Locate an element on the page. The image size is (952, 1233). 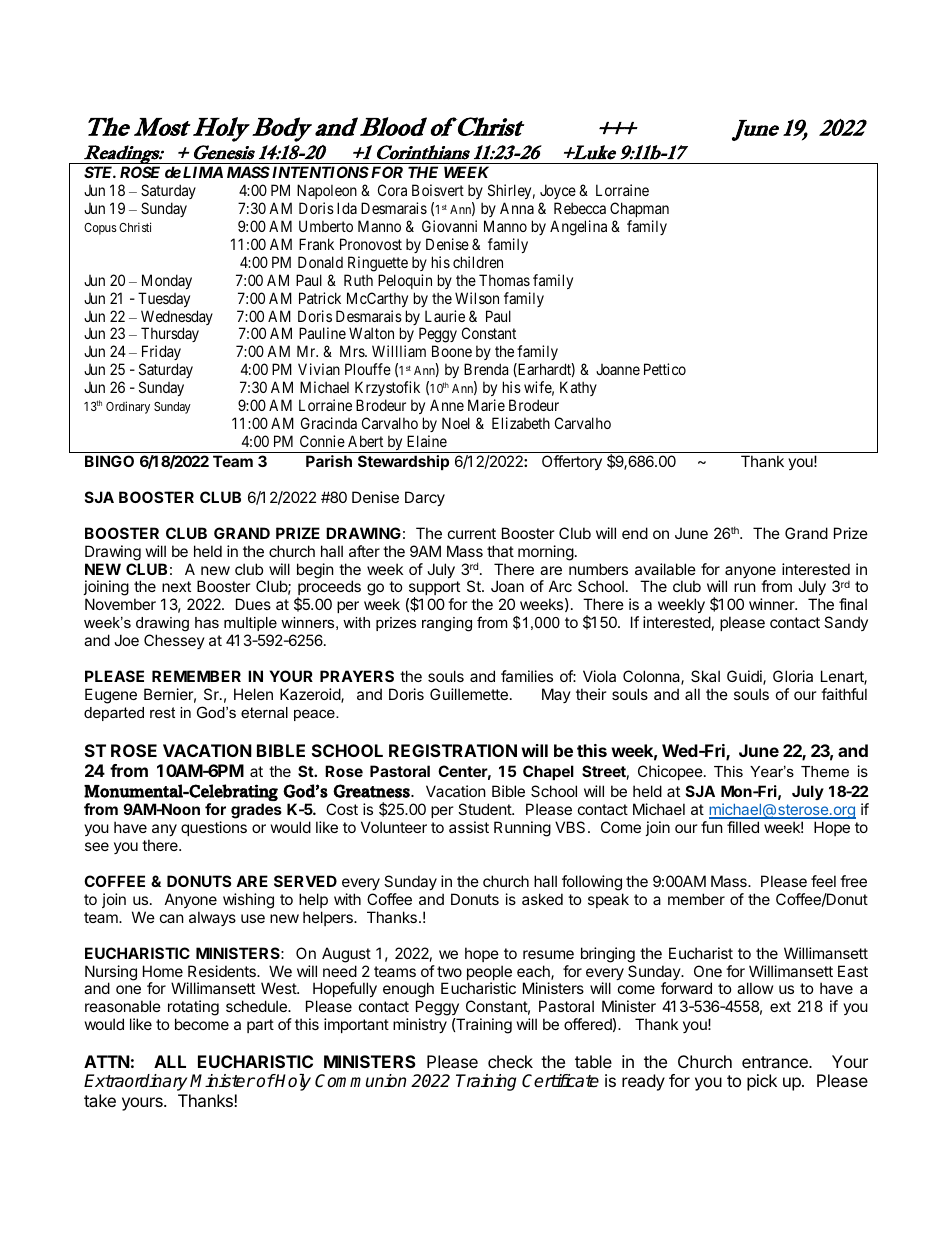
Student is located at coordinates (485, 809).
